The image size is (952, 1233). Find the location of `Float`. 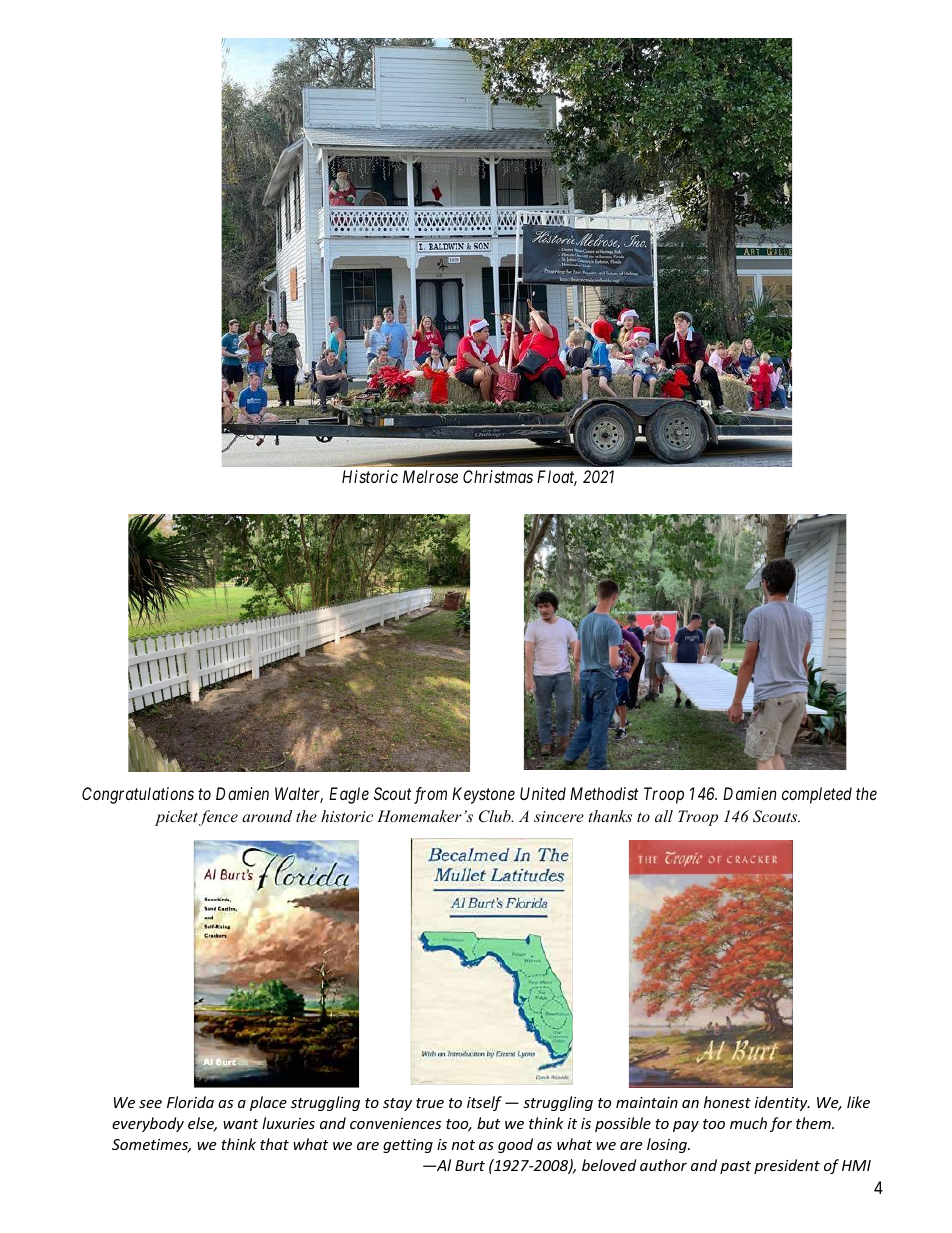

Float is located at coordinates (557, 478).
